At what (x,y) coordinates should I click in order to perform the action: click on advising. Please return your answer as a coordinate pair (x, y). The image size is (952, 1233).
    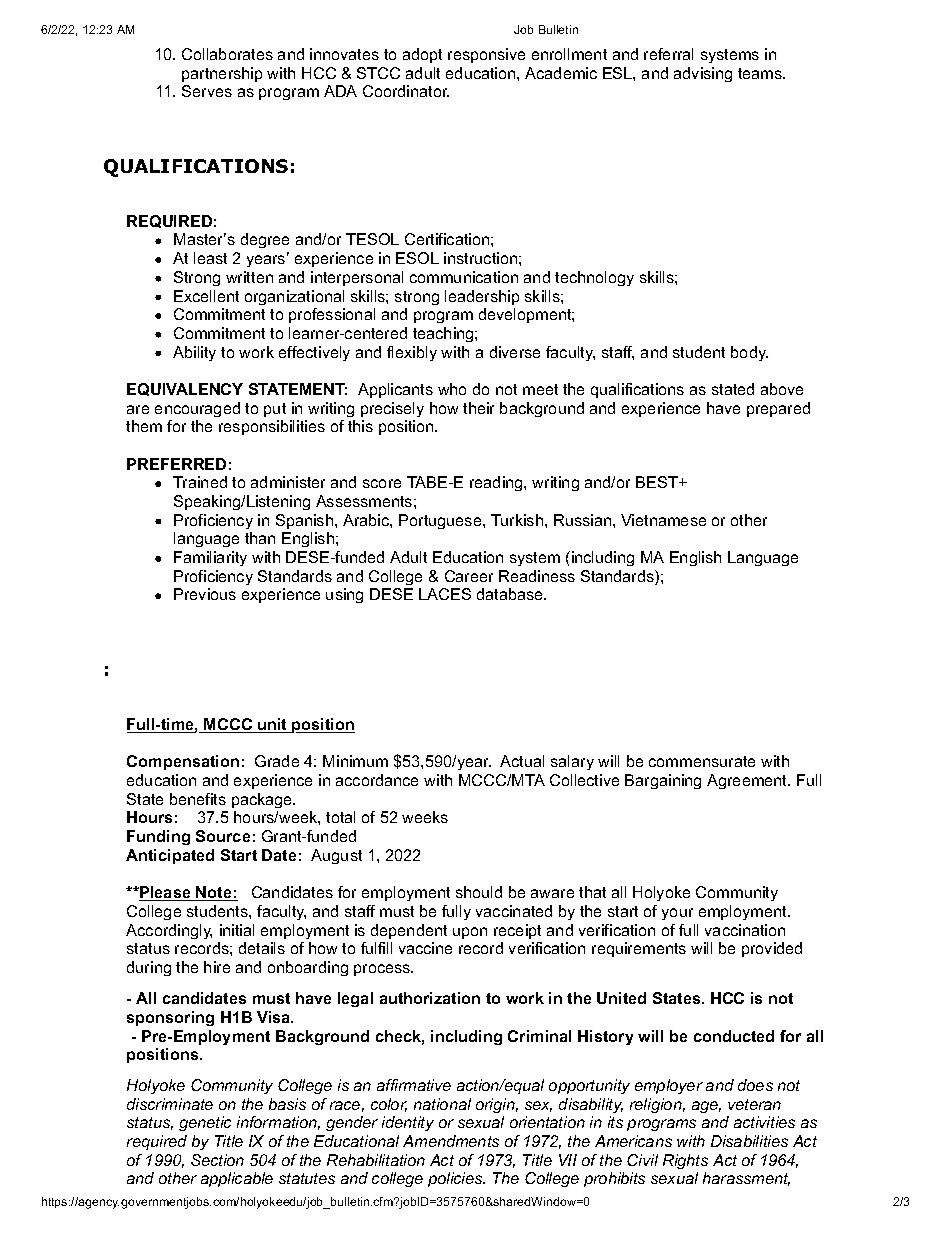
    Looking at the image, I should click on (703, 74).
